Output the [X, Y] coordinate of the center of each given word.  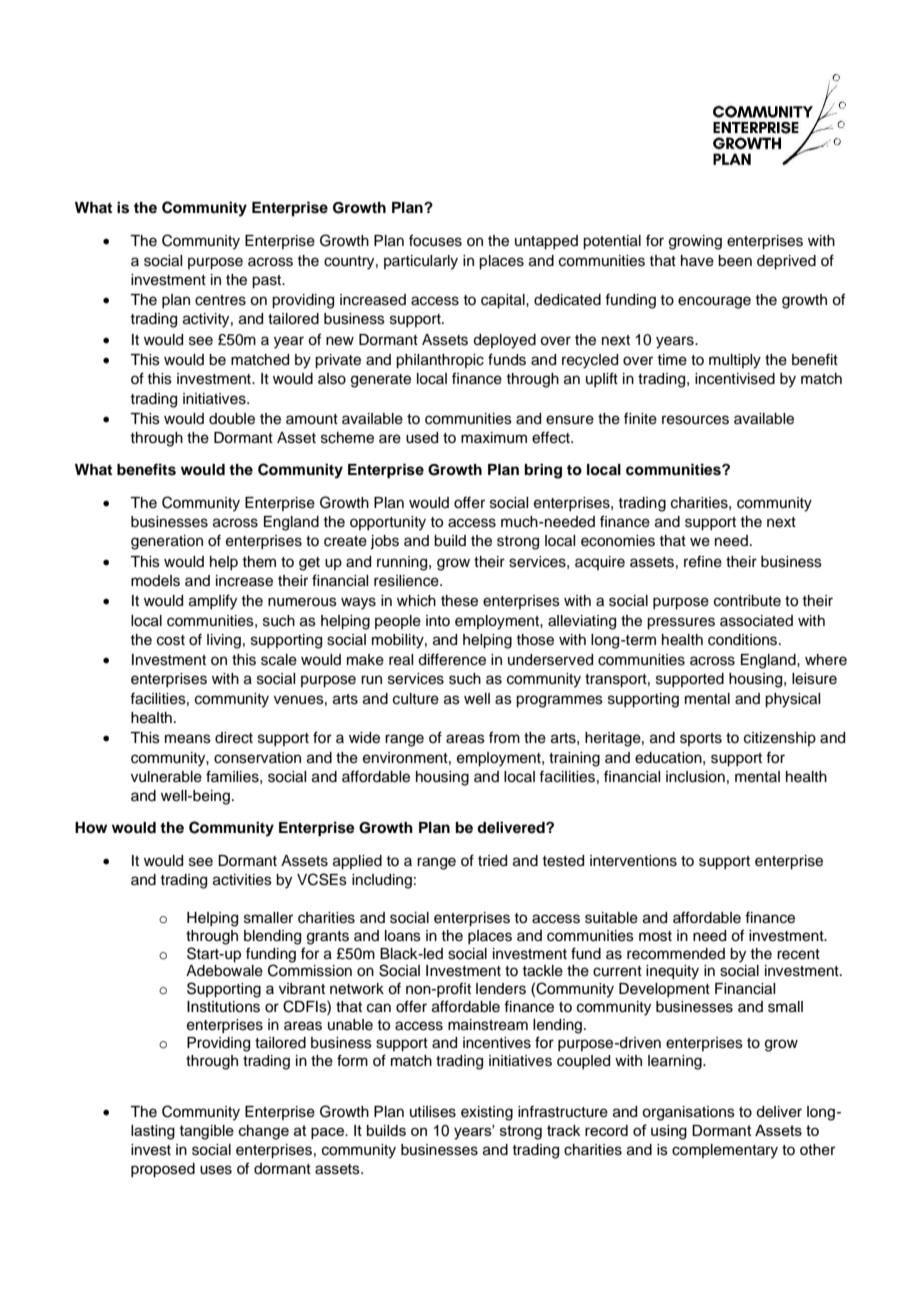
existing [487, 1113]
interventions [633, 861]
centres [220, 300]
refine [703, 561]
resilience [407, 581]
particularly [421, 262]
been [735, 261]
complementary [725, 1151]
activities [242, 880]
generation [167, 542]
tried [492, 861]
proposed [163, 1170]
